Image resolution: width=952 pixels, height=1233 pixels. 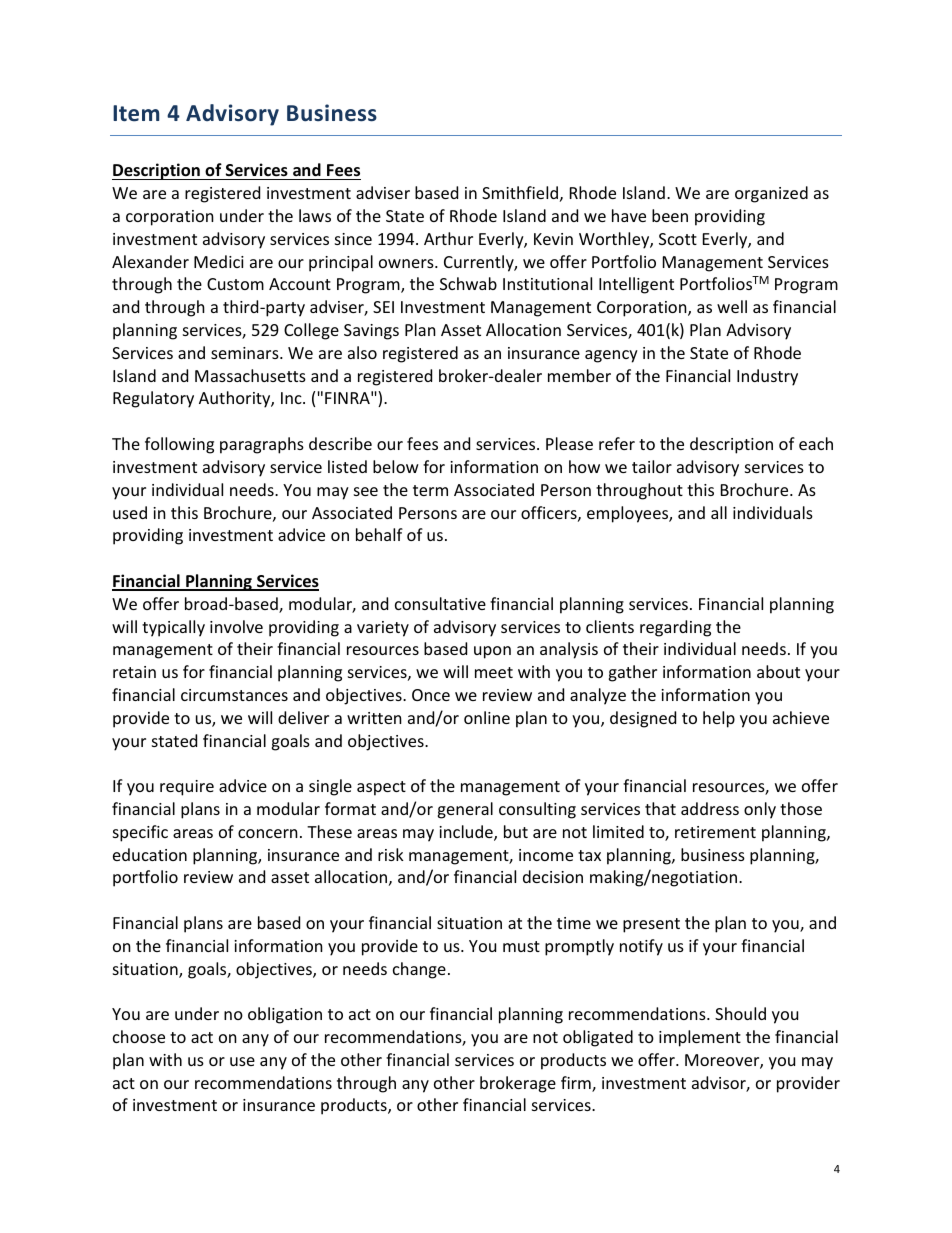 What do you see at coordinates (448, 238) in the screenshot?
I see `Arthur` at bounding box center [448, 238].
